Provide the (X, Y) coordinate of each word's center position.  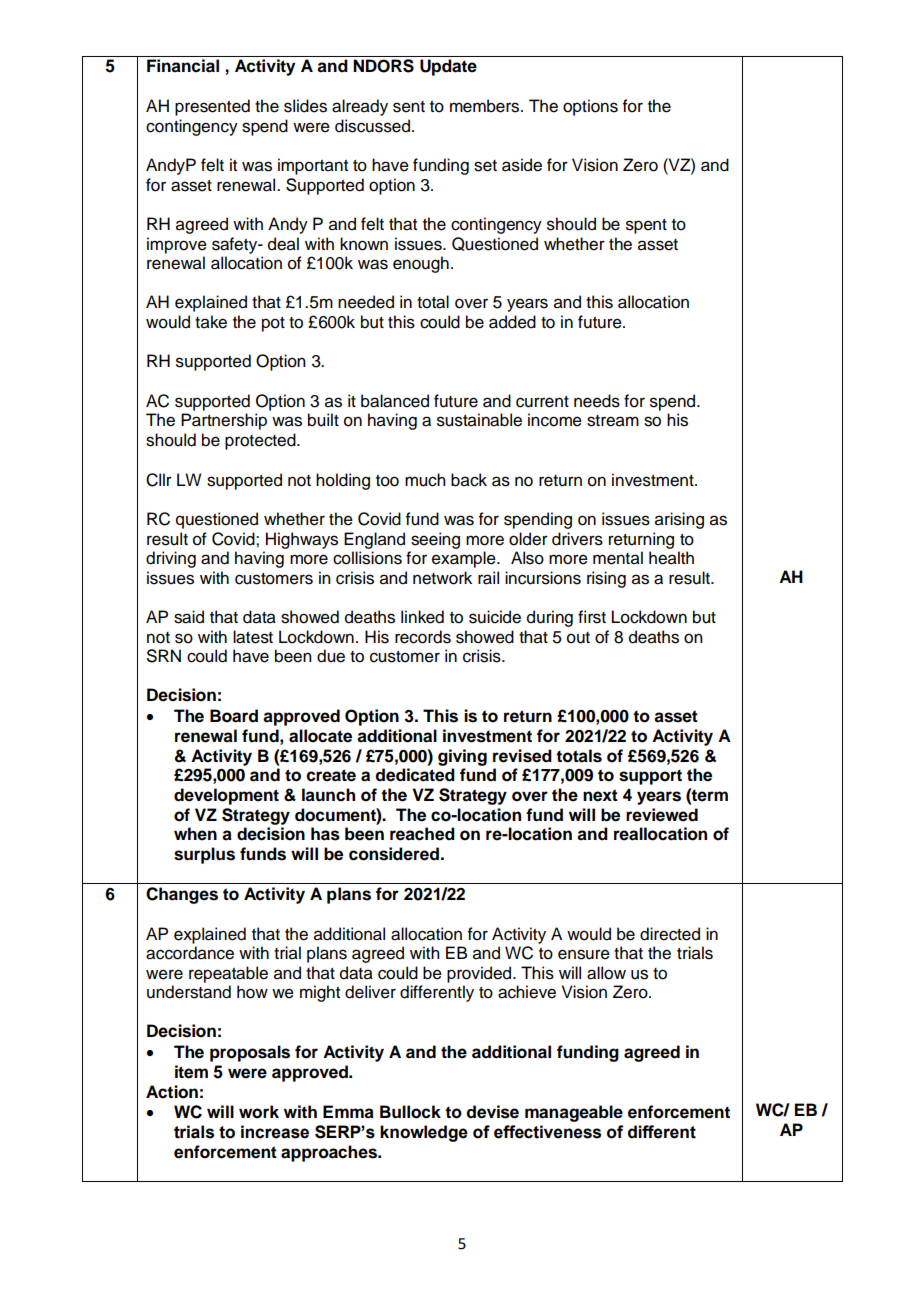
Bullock (410, 1112)
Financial (183, 66)
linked (422, 617)
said (189, 617)
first (592, 617)
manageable (574, 1113)
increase (275, 1132)
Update (448, 67)
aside (522, 165)
